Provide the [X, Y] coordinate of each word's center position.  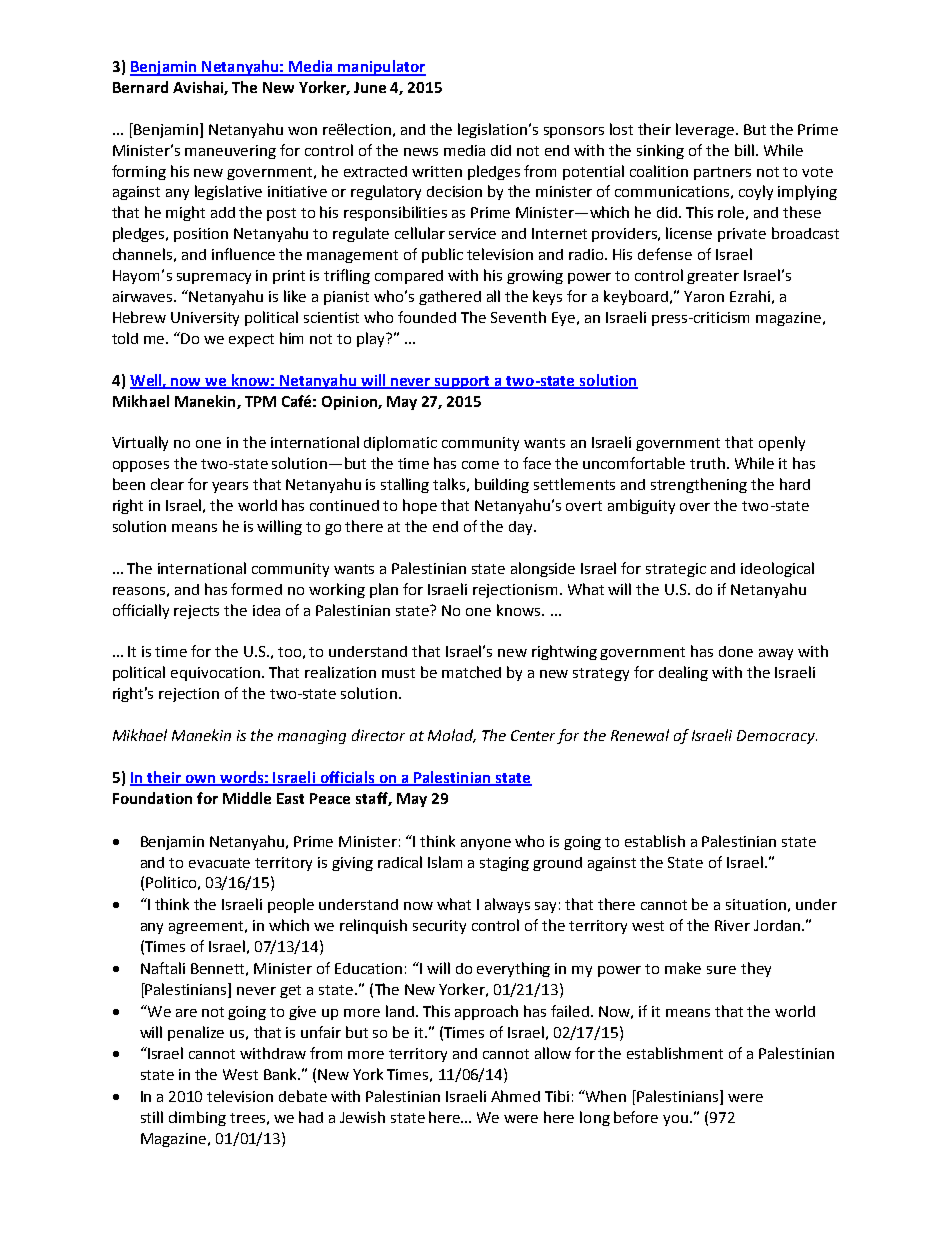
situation [756, 904]
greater [713, 277]
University [205, 319]
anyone [486, 844]
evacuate [219, 863]
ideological [777, 569]
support [462, 382]
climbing [197, 1118]
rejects [196, 612]
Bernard [140, 87]
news [421, 152]
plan [384, 590]
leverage [706, 130]
